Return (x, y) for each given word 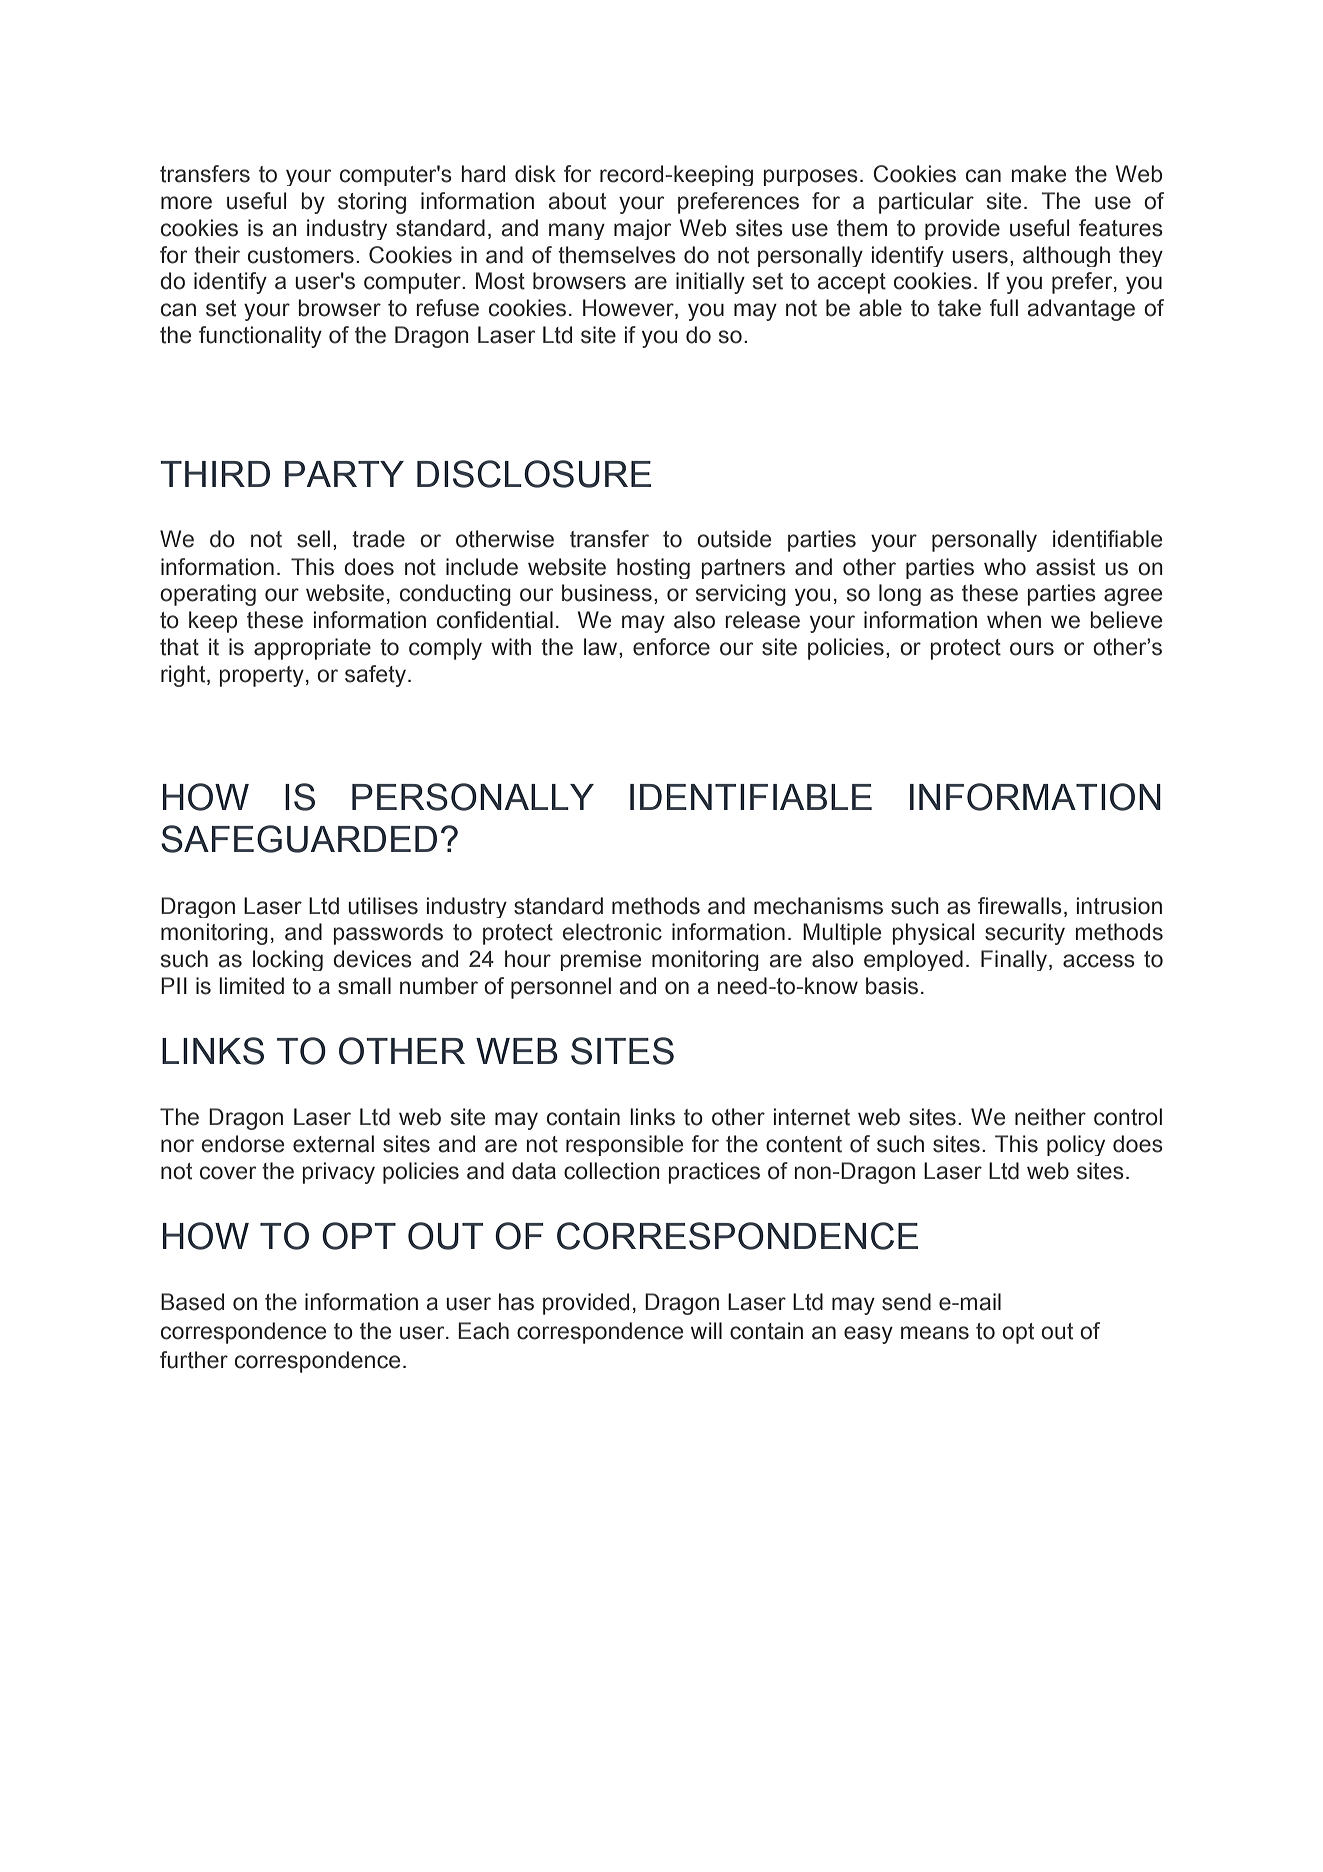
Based (192, 1302)
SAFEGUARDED (299, 839)
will (706, 1330)
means (935, 1333)
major (642, 229)
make (1039, 174)
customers (301, 255)
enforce (671, 647)
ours (1032, 649)
